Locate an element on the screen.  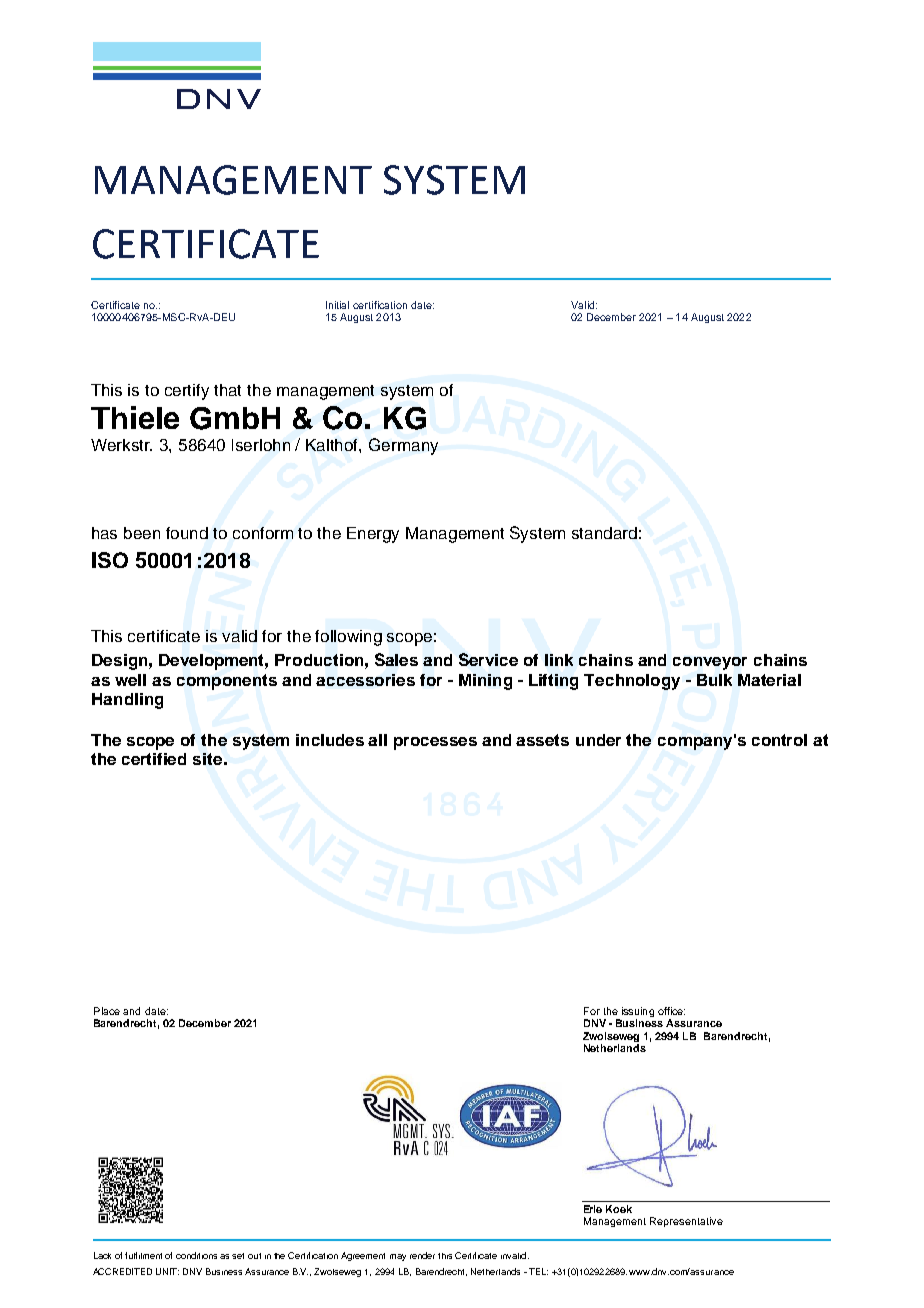
Initial is located at coordinates (337, 305).
